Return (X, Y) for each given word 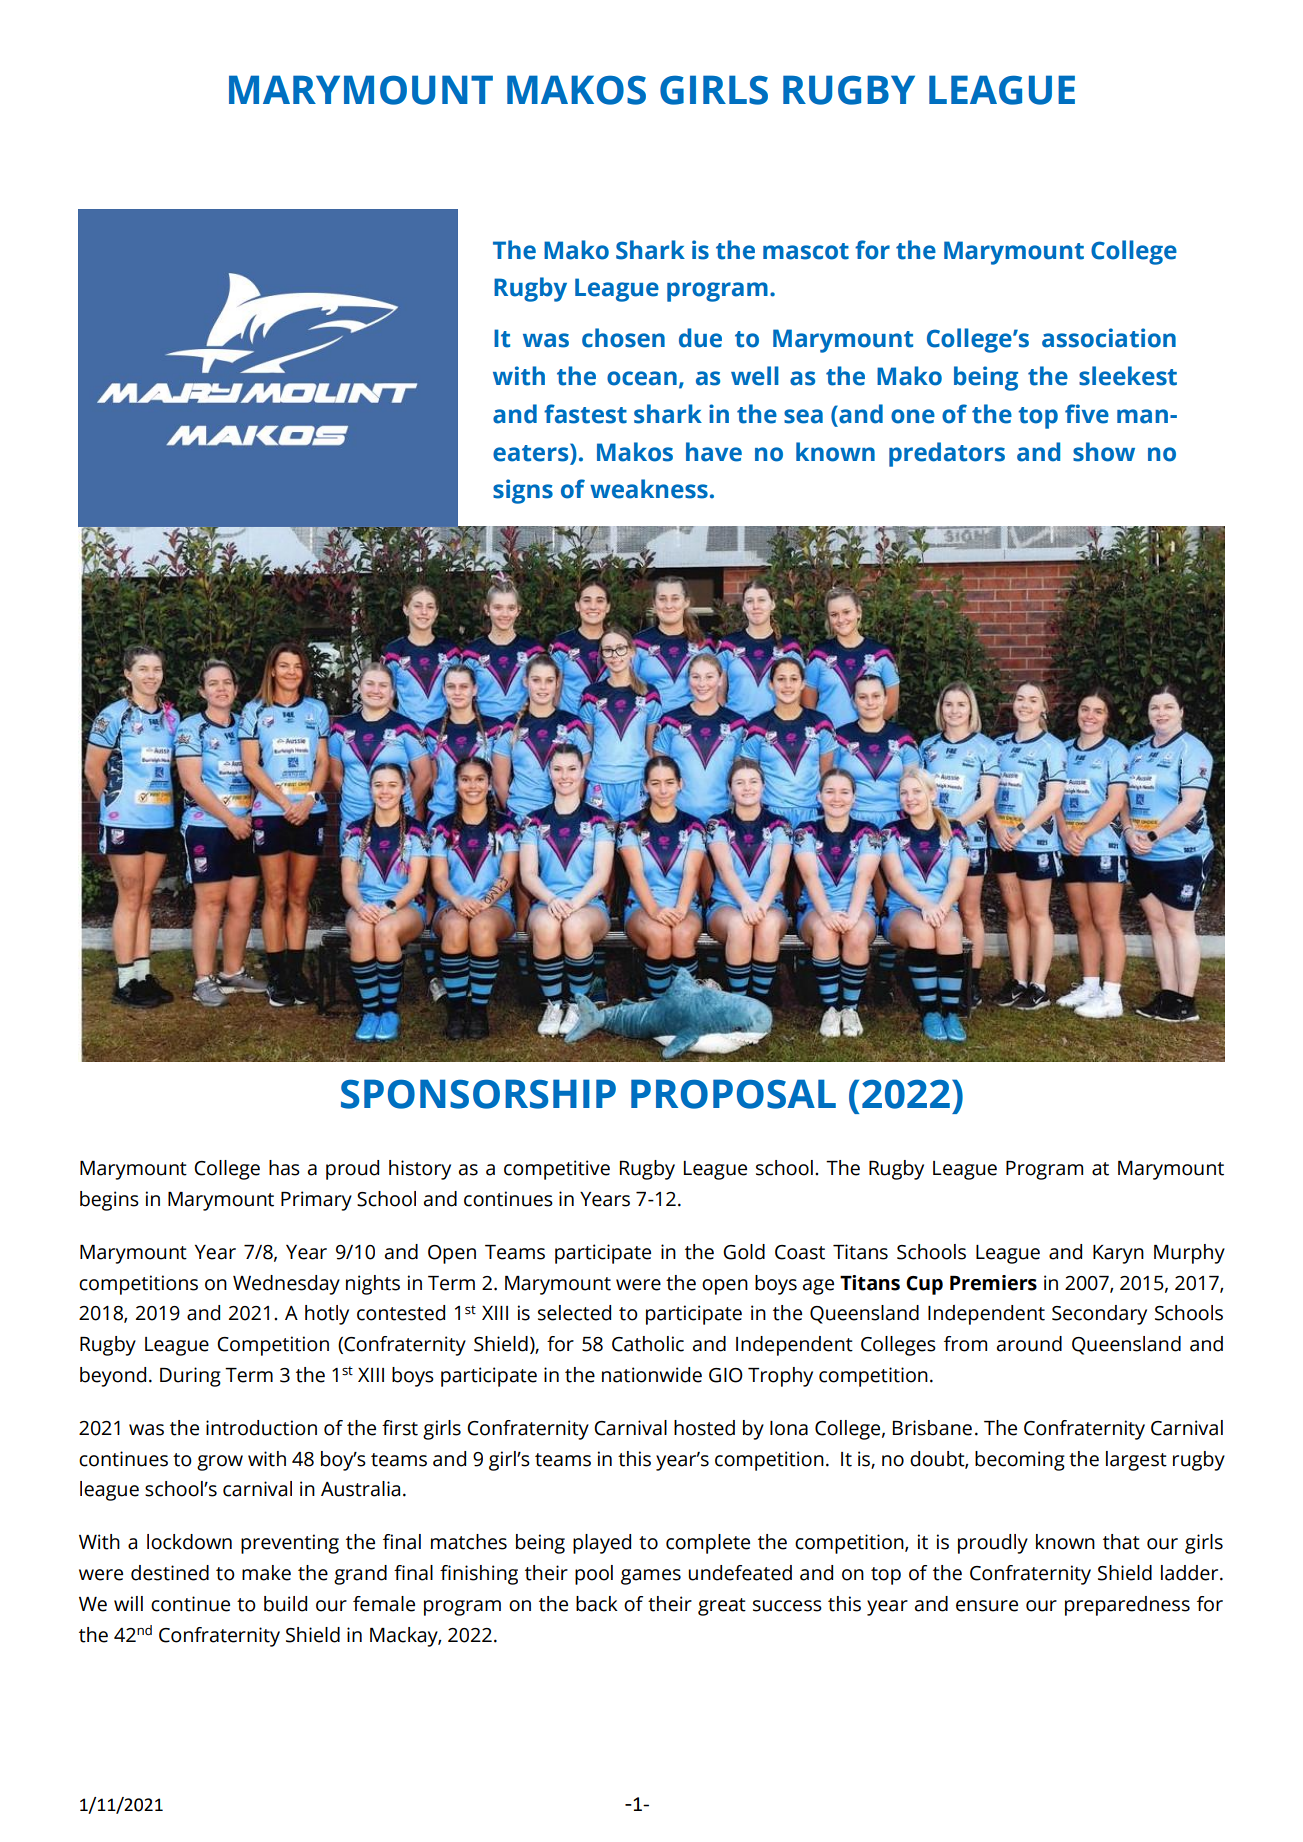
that (1121, 1542)
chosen (623, 338)
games (651, 1577)
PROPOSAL (733, 1094)
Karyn (1118, 1254)
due (700, 338)
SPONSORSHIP (478, 1094)
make (266, 1573)
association (1109, 338)
